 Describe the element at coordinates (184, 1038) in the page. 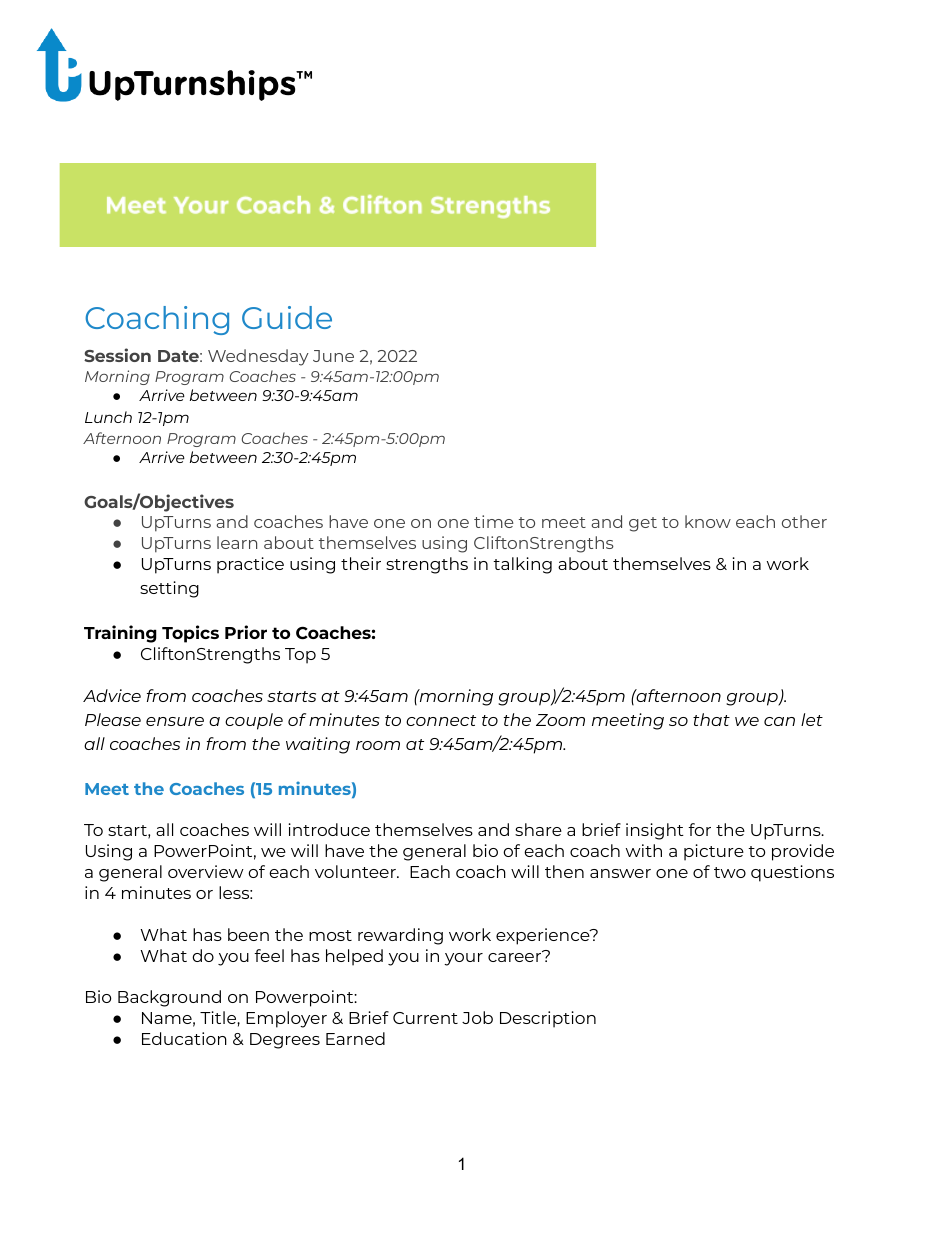

I see `Education` at that location.
